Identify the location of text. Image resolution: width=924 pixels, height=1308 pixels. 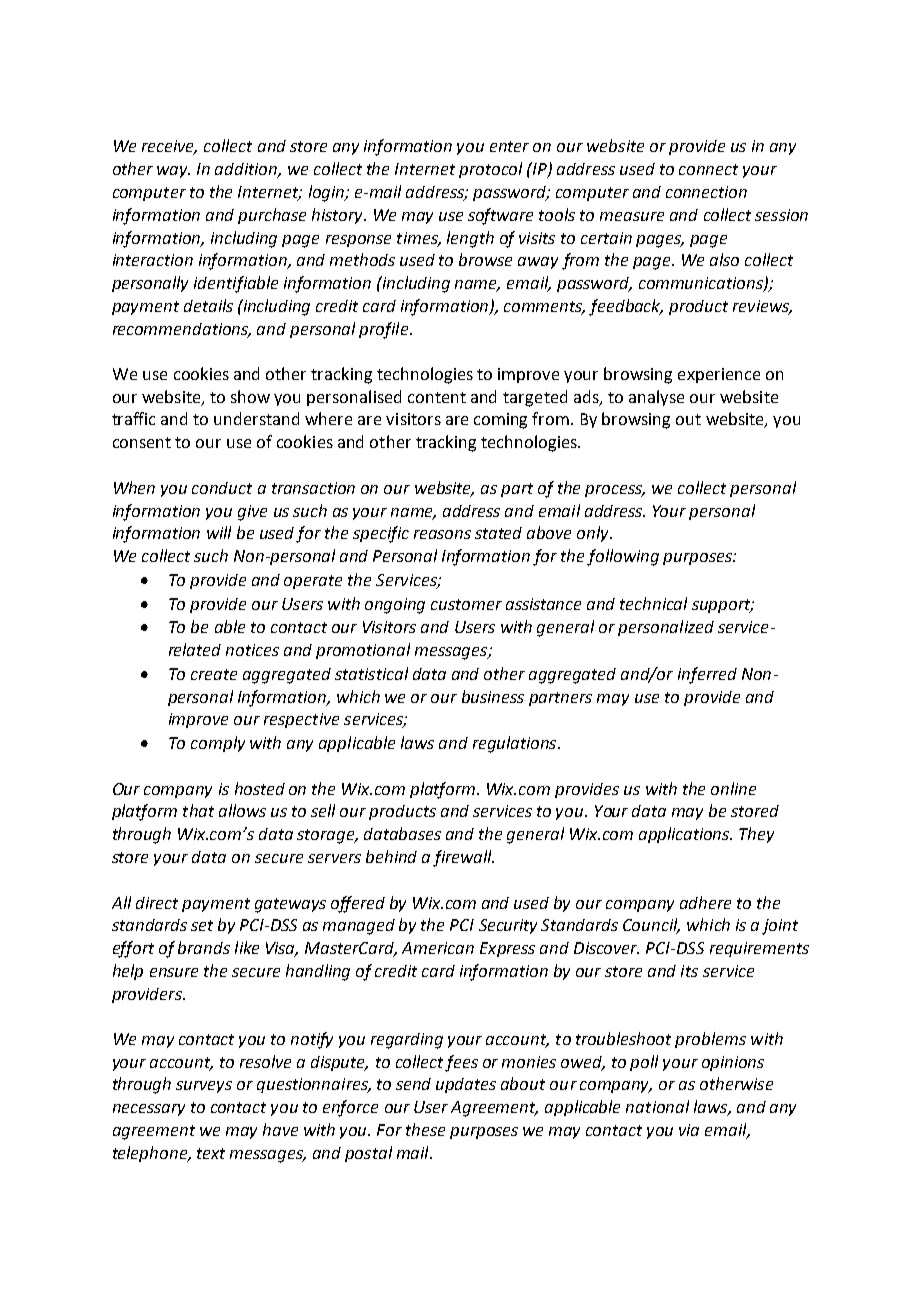
(211, 1153).
